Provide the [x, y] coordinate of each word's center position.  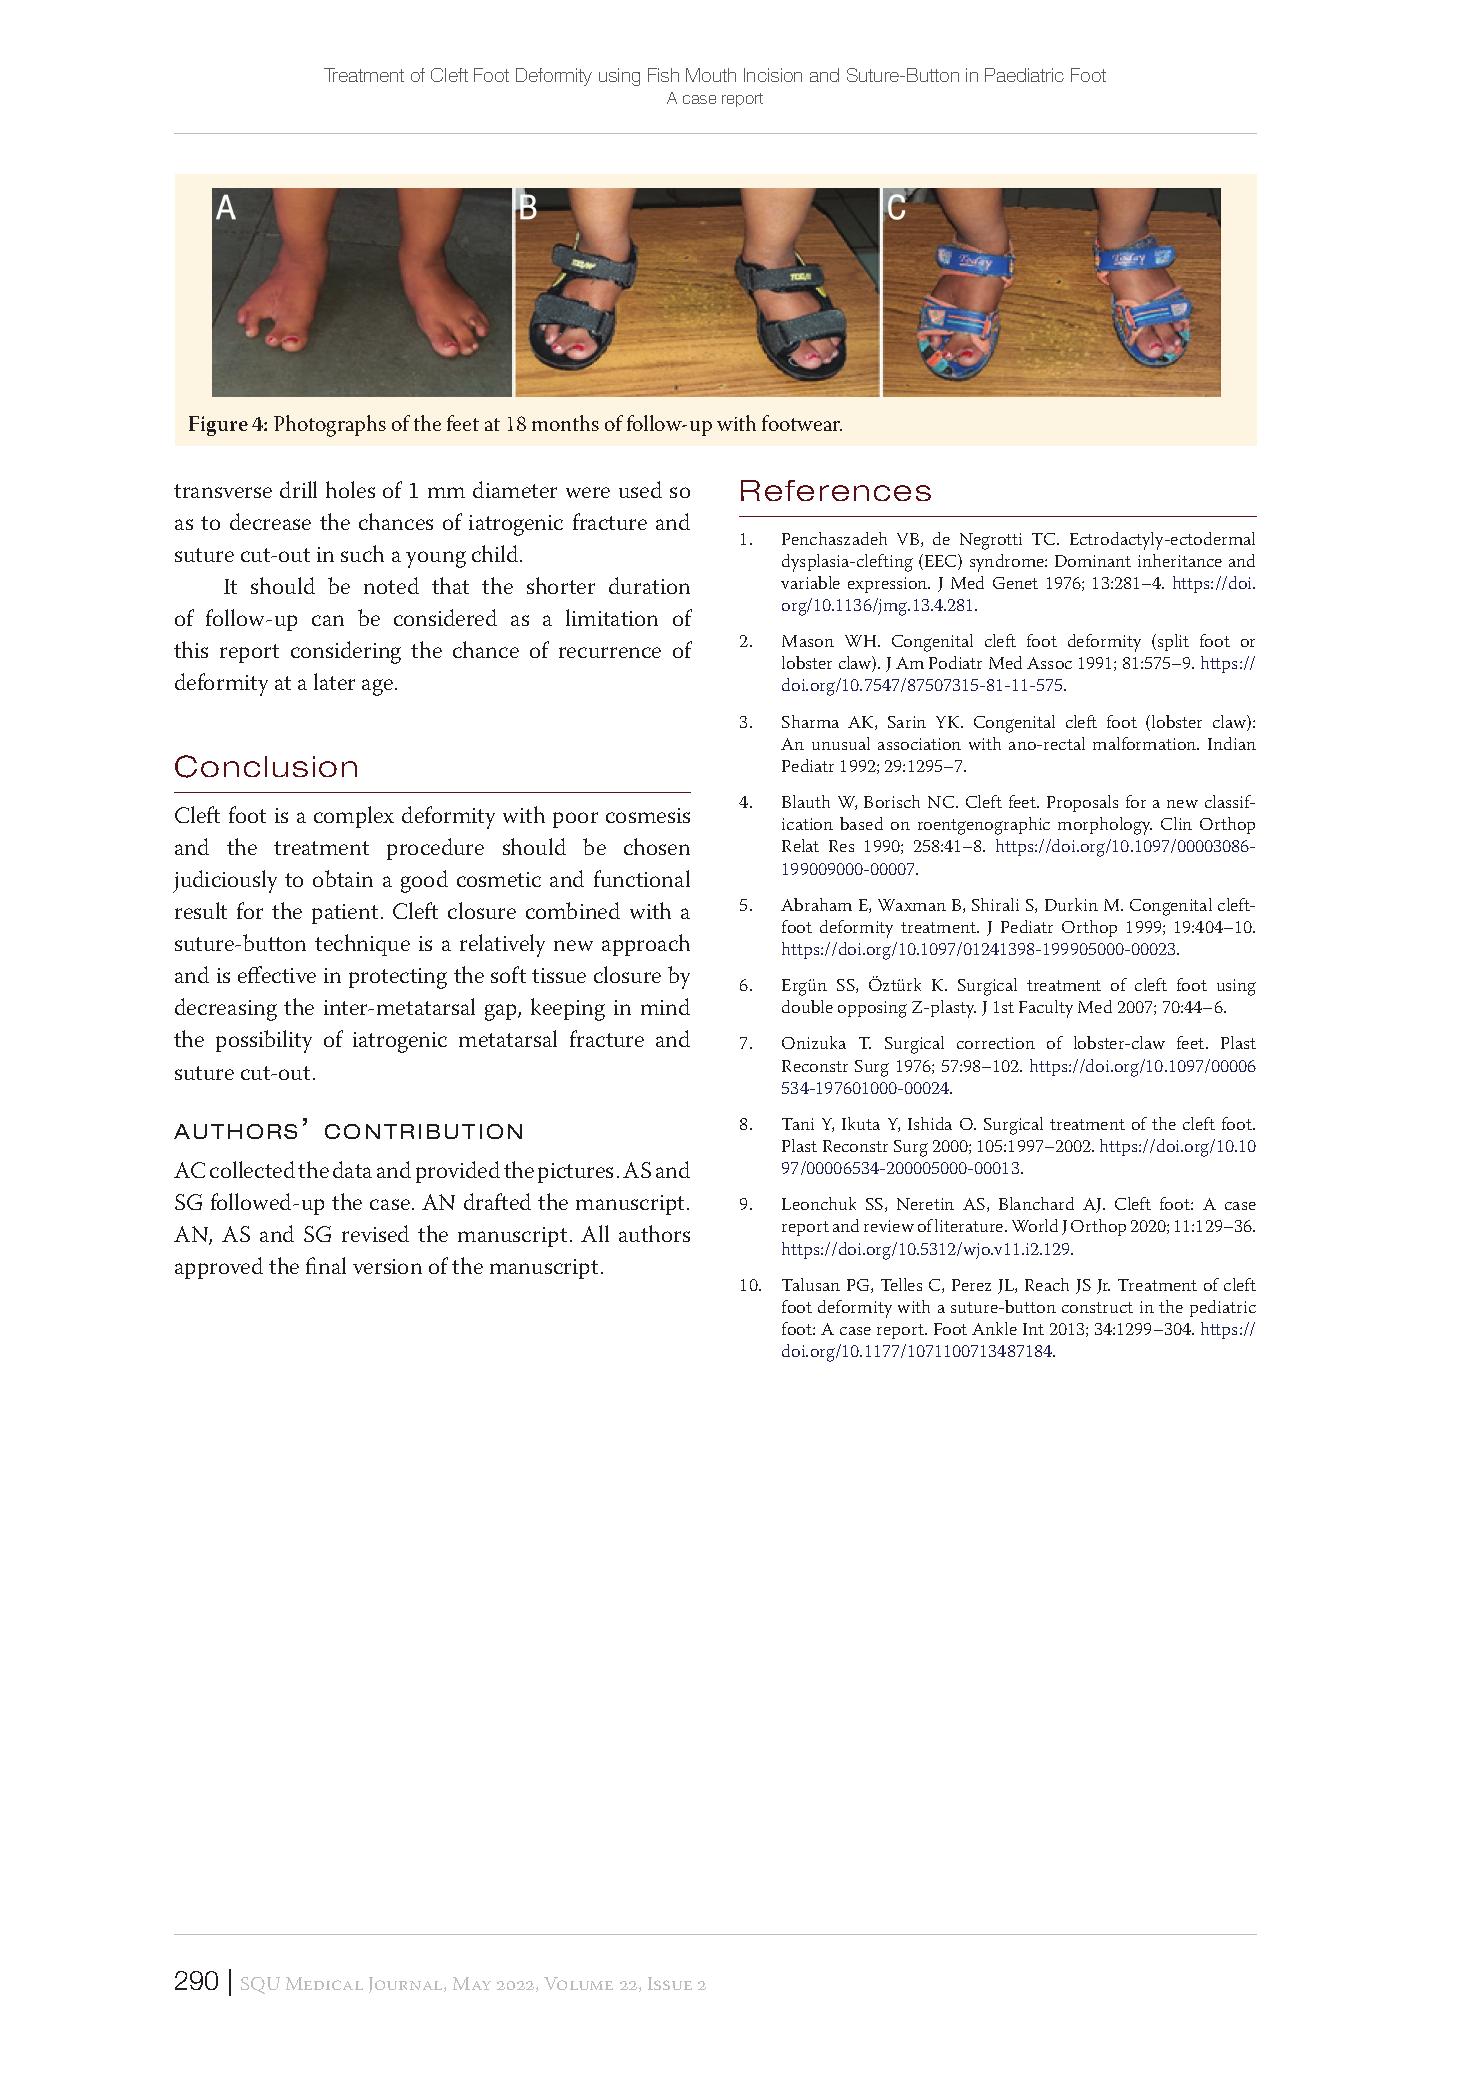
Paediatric [1024, 75]
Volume [578, 1983]
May [472, 1983]
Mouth [711, 75]
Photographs [330, 426]
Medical [324, 1983]
